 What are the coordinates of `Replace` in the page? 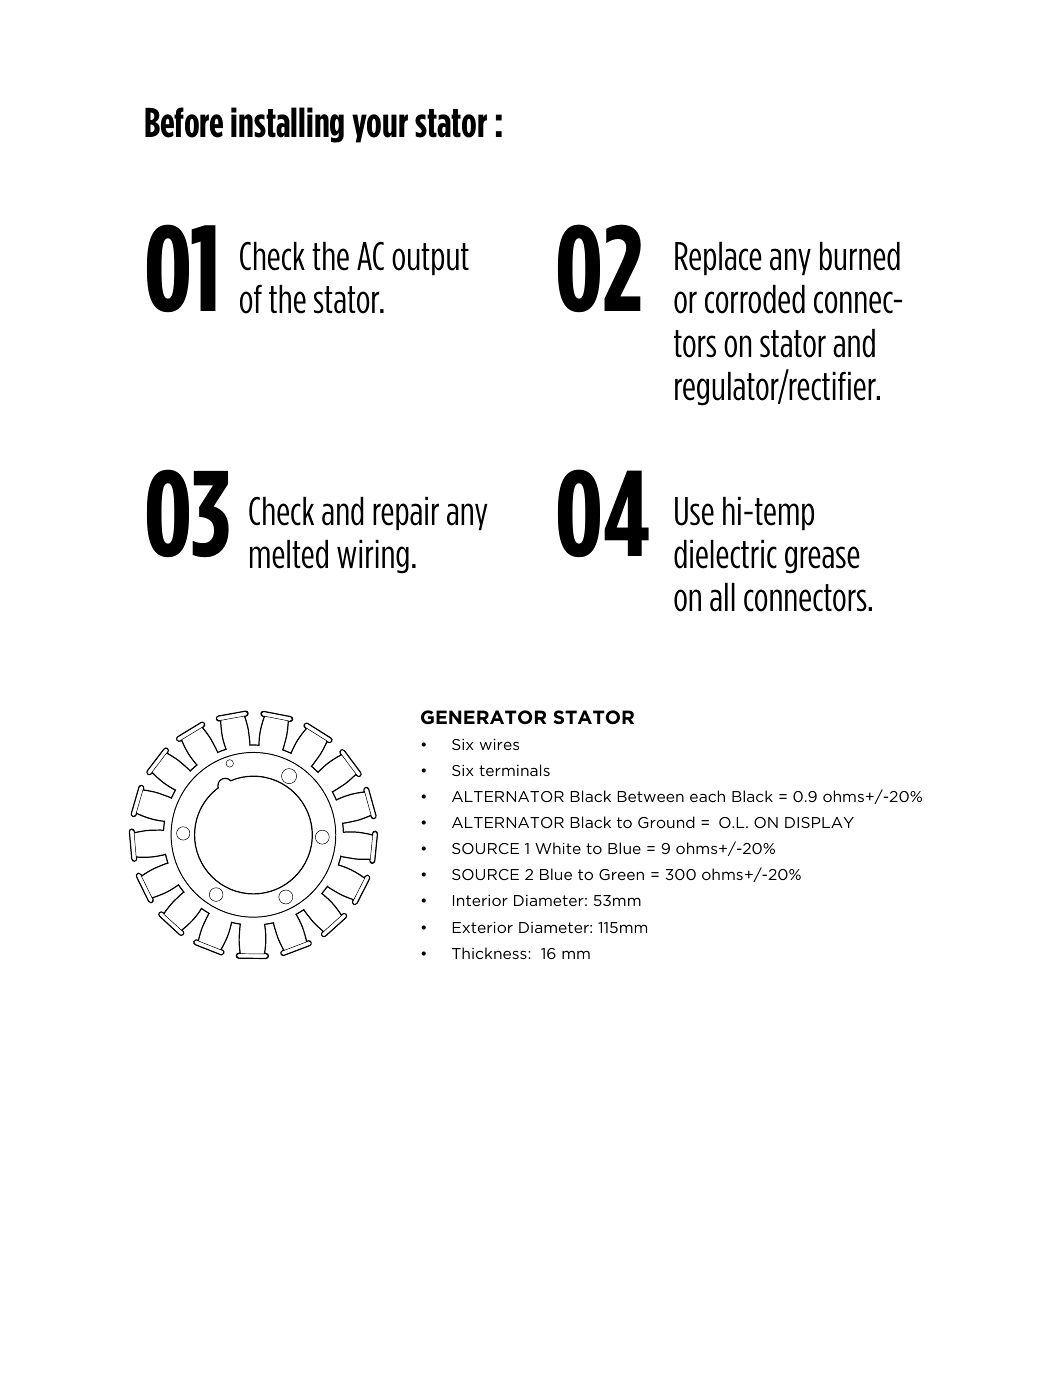 It's located at (718, 258).
